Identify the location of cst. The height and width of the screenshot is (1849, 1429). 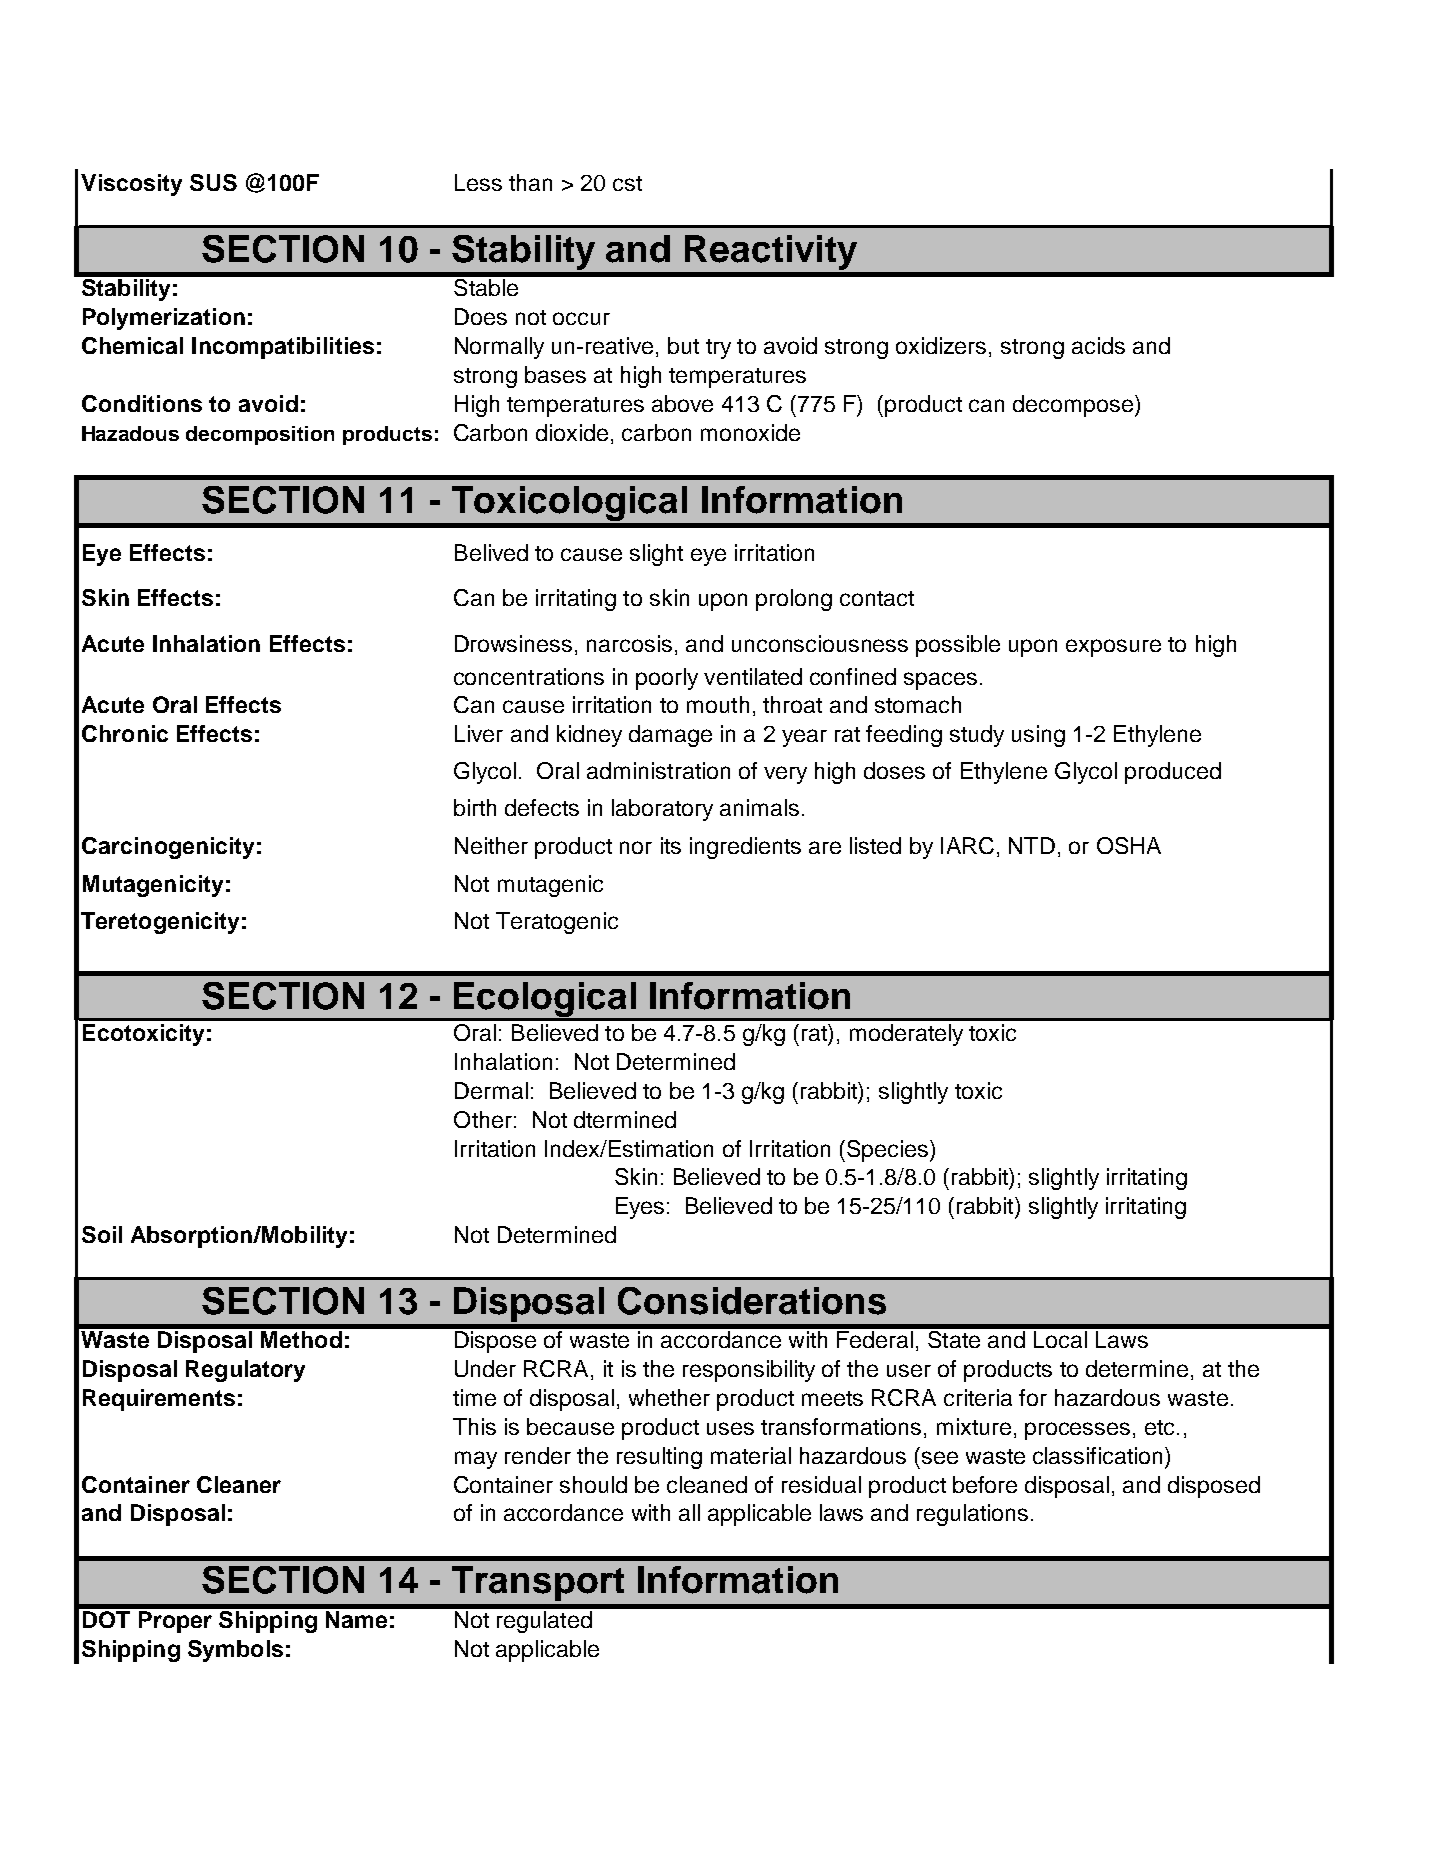
(627, 183).
